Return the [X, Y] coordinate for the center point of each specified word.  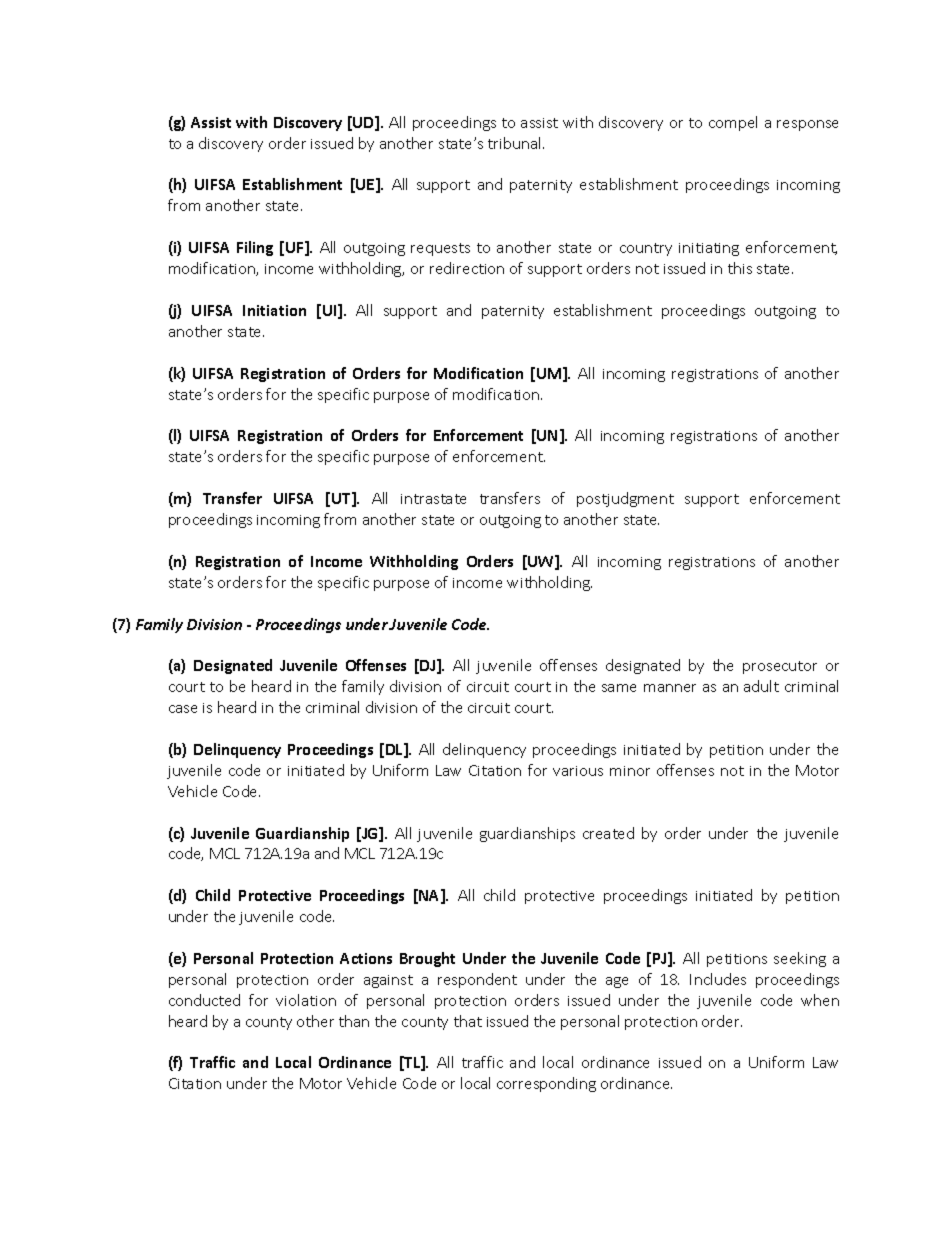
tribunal [516, 143]
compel [733, 123]
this [740, 268]
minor [630, 771]
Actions [366, 958]
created [608, 833]
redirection [467, 268]
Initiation [274, 310]
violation [306, 1000]
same [619, 688]
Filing [255, 248]
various [578, 771]
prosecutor [780, 667]
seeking [800, 959]
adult [761, 686]
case [183, 709]
